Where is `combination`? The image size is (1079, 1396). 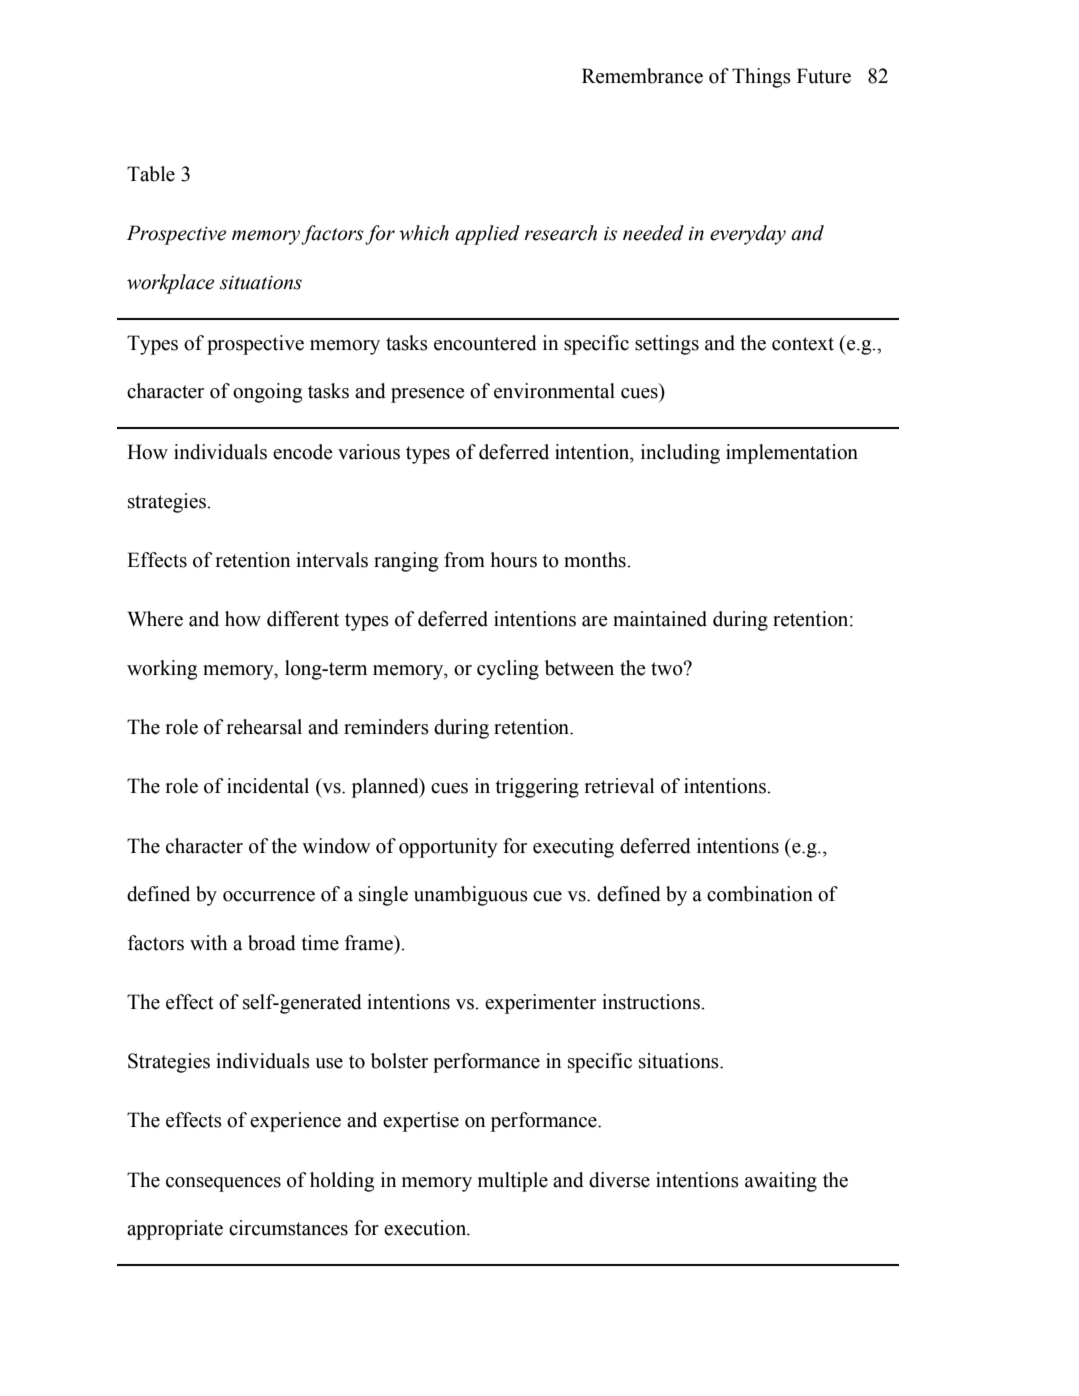
combination is located at coordinates (760, 894).
